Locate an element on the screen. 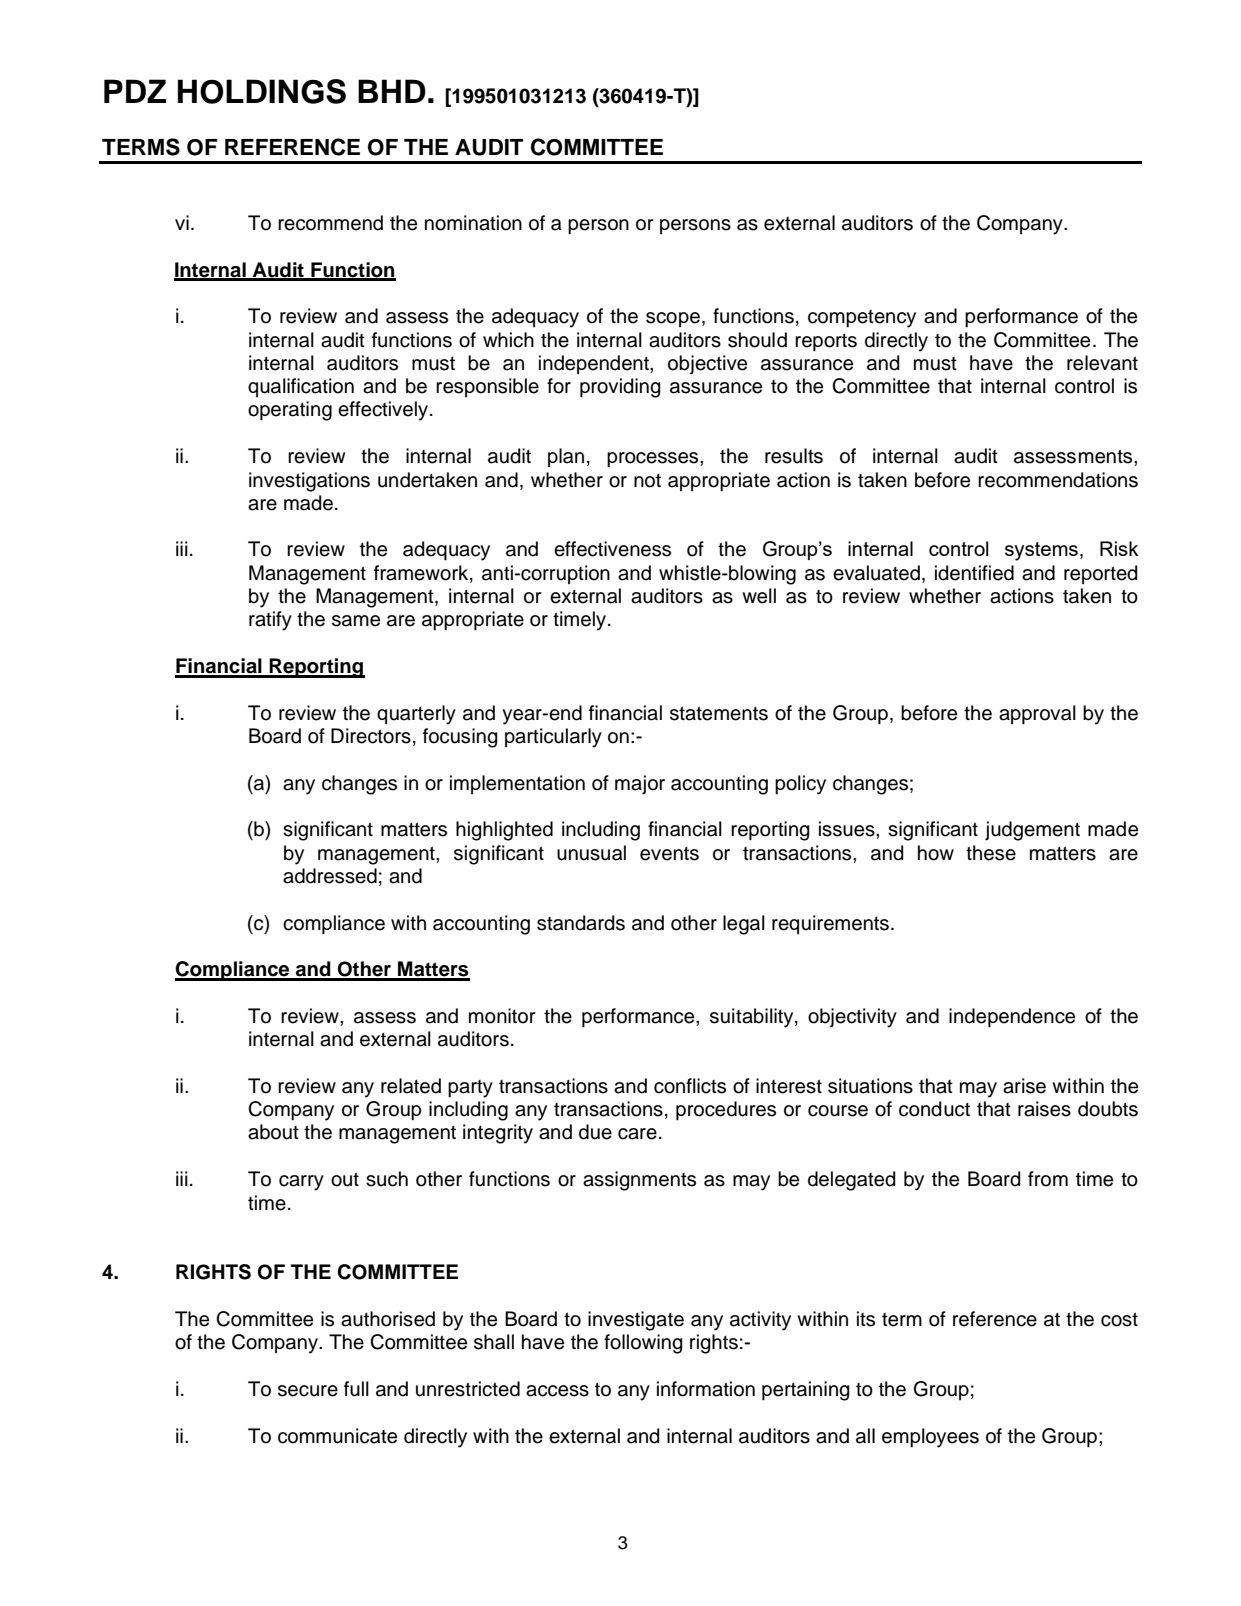  nomination is located at coordinates (473, 223).
